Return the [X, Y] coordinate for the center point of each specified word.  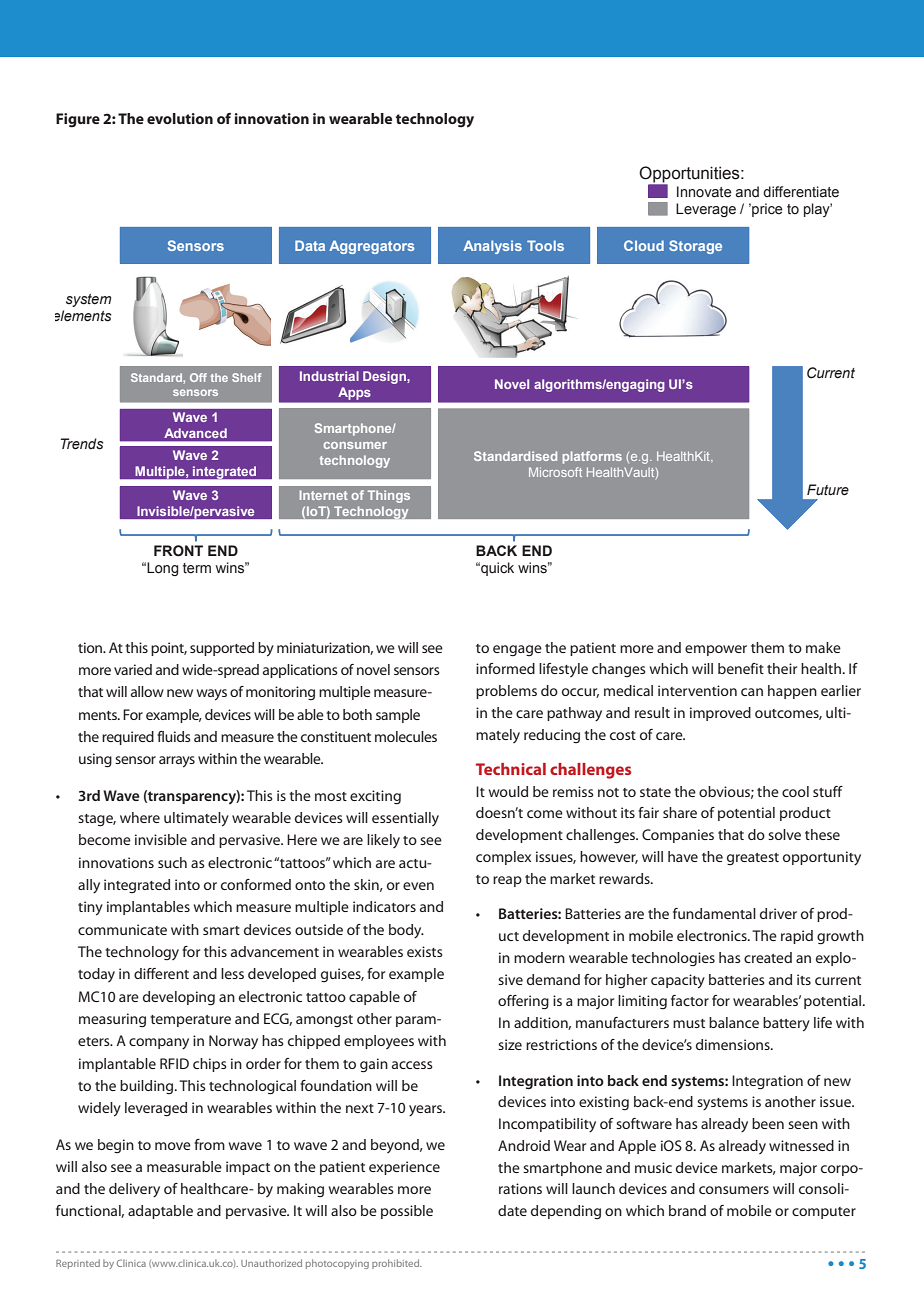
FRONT [178, 551]
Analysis [492, 247]
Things [389, 496]
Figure [78, 120]
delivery [134, 1190]
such [172, 862]
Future [828, 490]
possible [407, 1212]
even [418, 886]
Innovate [704, 192]
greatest [753, 859]
